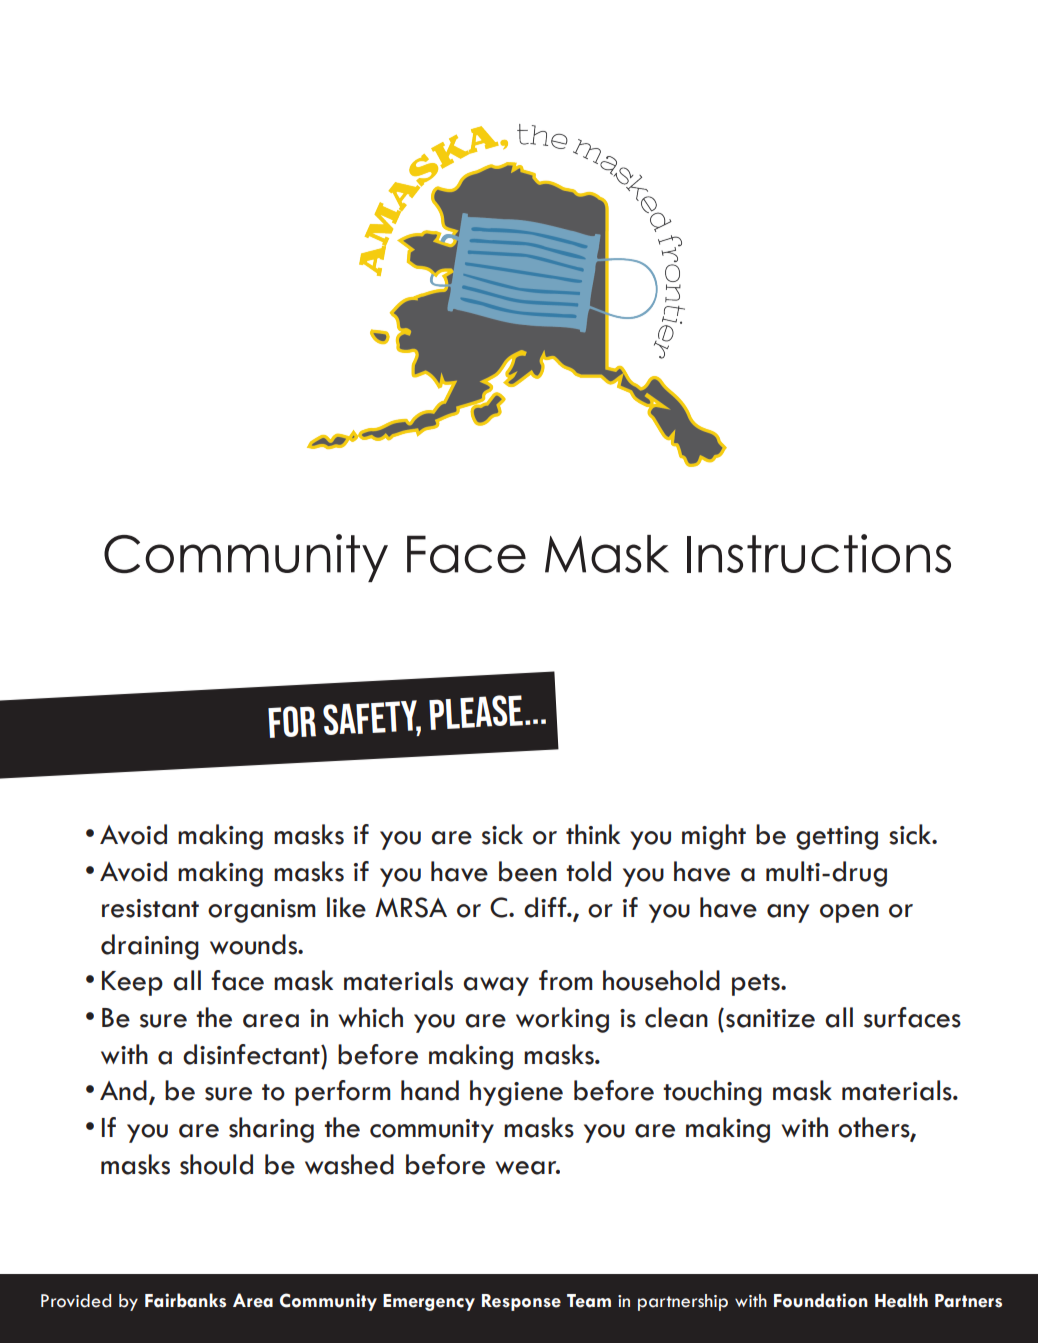  I want to click on Keep, so click(132, 983).
